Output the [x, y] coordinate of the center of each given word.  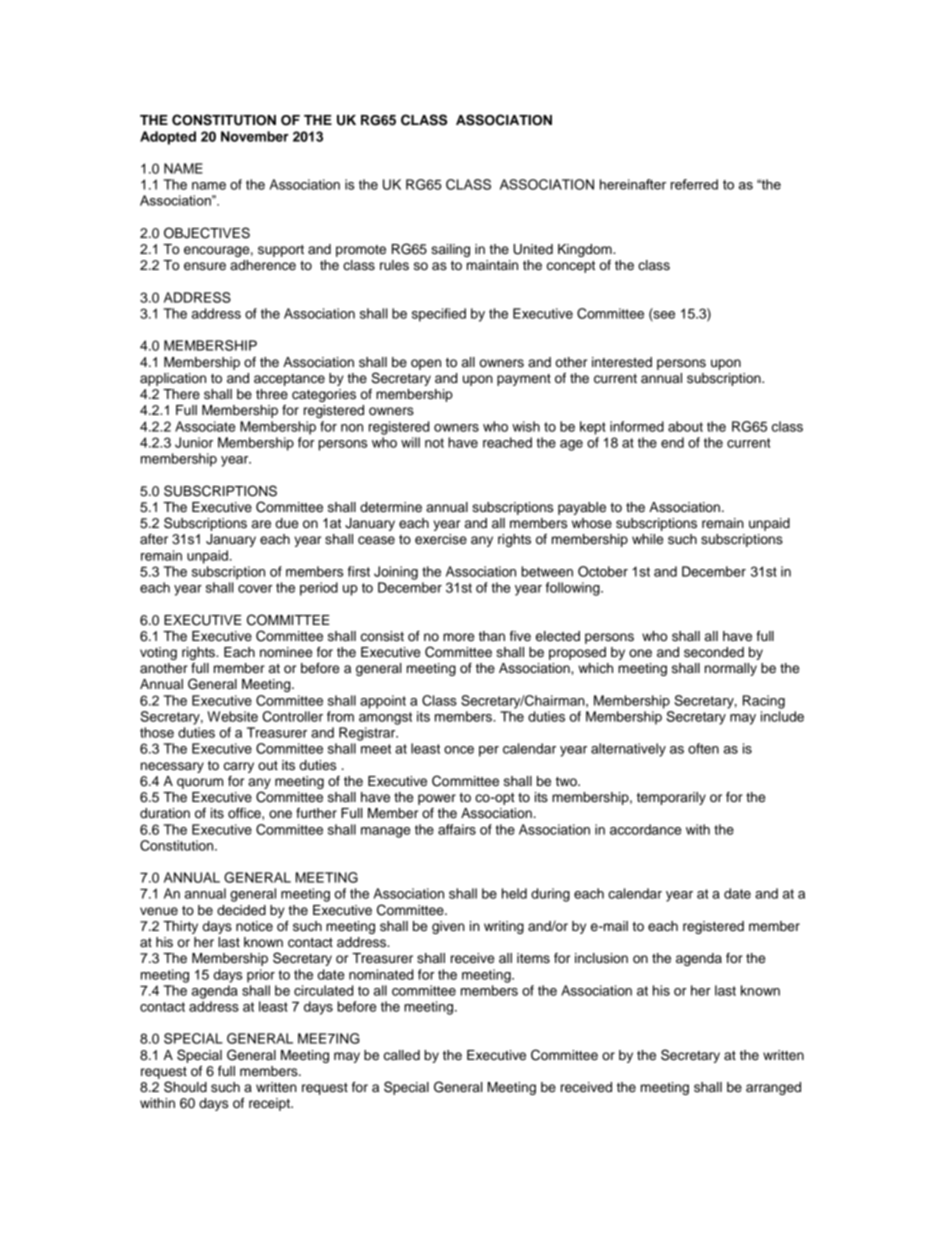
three [272, 394]
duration [165, 813]
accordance [646, 829]
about [685, 426]
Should [185, 1087]
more [458, 637]
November [255, 136]
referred [694, 184]
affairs [457, 829]
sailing [450, 250]
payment [524, 380]
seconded [714, 652]
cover [255, 589]
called [402, 1055]
